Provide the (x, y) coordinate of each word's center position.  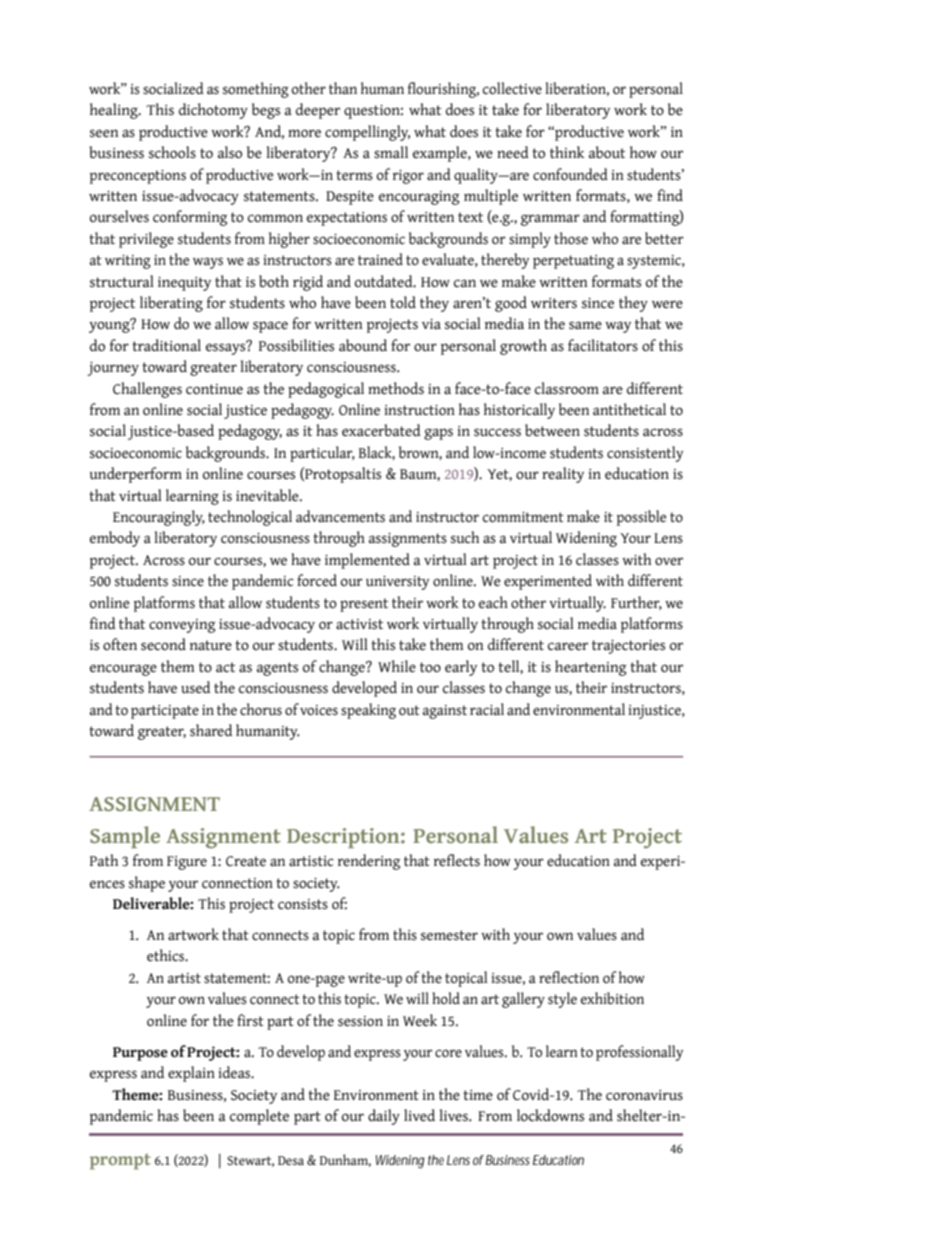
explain (191, 1074)
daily (384, 1117)
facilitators (603, 345)
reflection (569, 977)
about (607, 152)
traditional (166, 345)
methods (396, 388)
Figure (187, 863)
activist (359, 624)
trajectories (628, 647)
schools (172, 152)
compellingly (367, 133)
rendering (369, 862)
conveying (182, 626)
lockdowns (550, 1115)
